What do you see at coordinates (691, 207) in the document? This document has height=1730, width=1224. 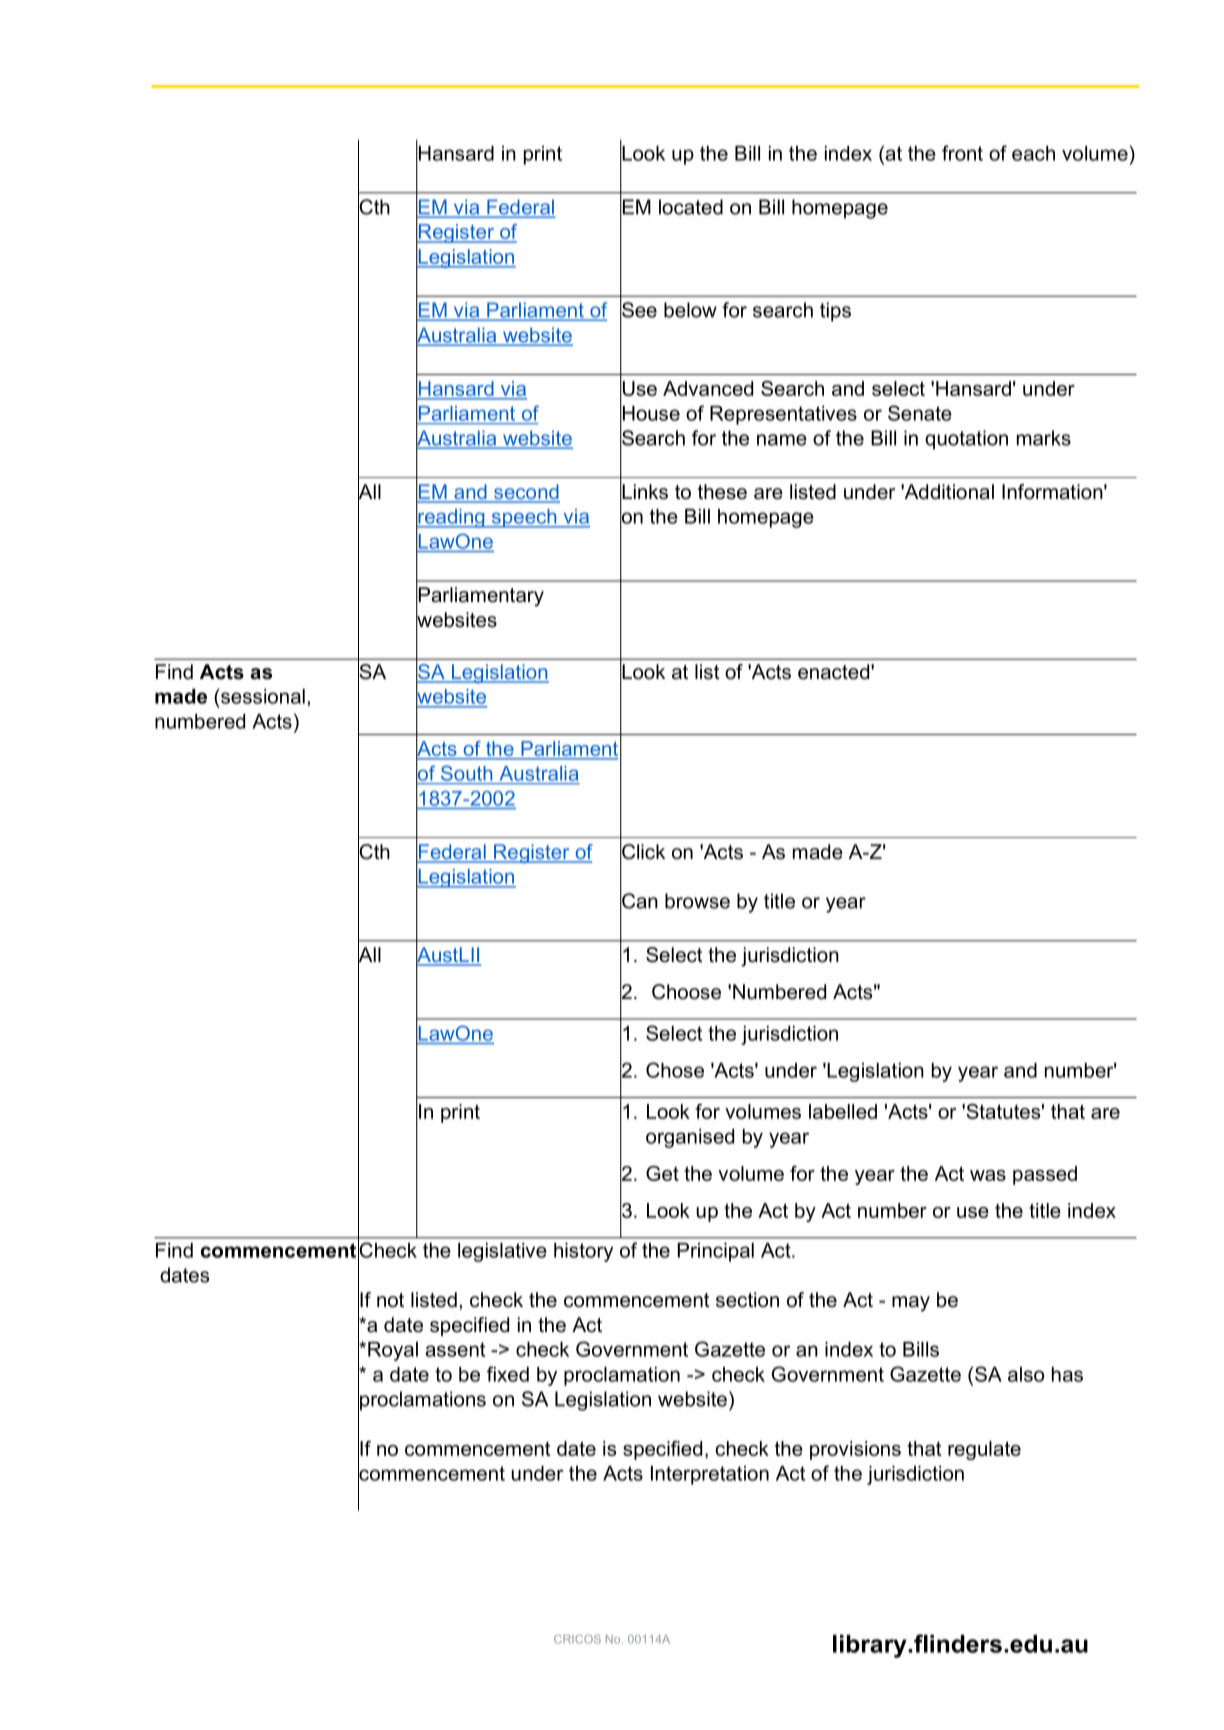 I see `located` at bounding box center [691, 207].
